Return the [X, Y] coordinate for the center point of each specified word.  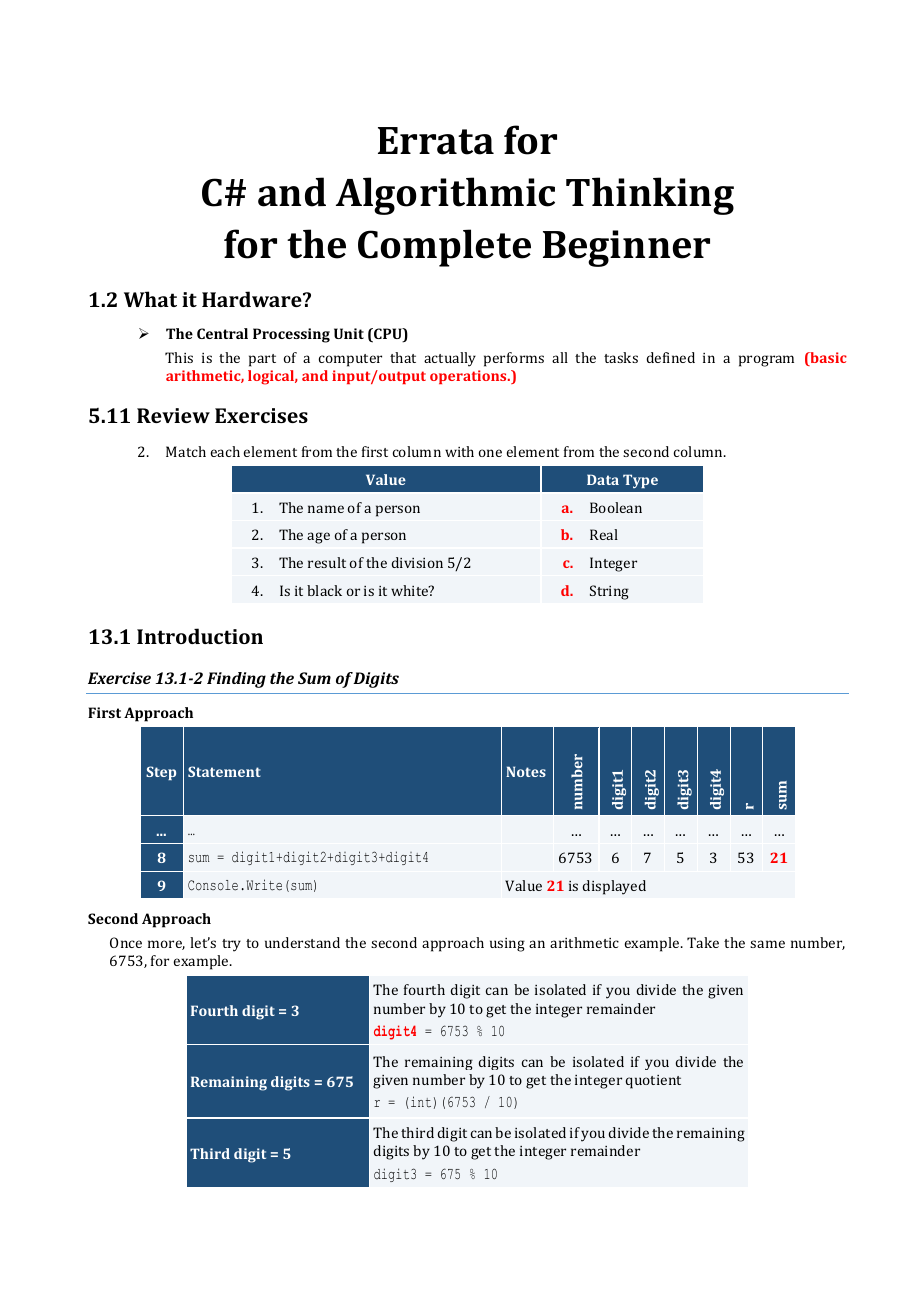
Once [126, 942]
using [507, 945]
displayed [614, 887]
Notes [526, 771]
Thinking [650, 196]
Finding [236, 680]
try [231, 945]
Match [186, 451]
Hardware [253, 299]
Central [222, 333]
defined [670, 357]
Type [640, 481]
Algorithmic [445, 196]
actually [450, 359]
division [417, 562]
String [609, 592]
